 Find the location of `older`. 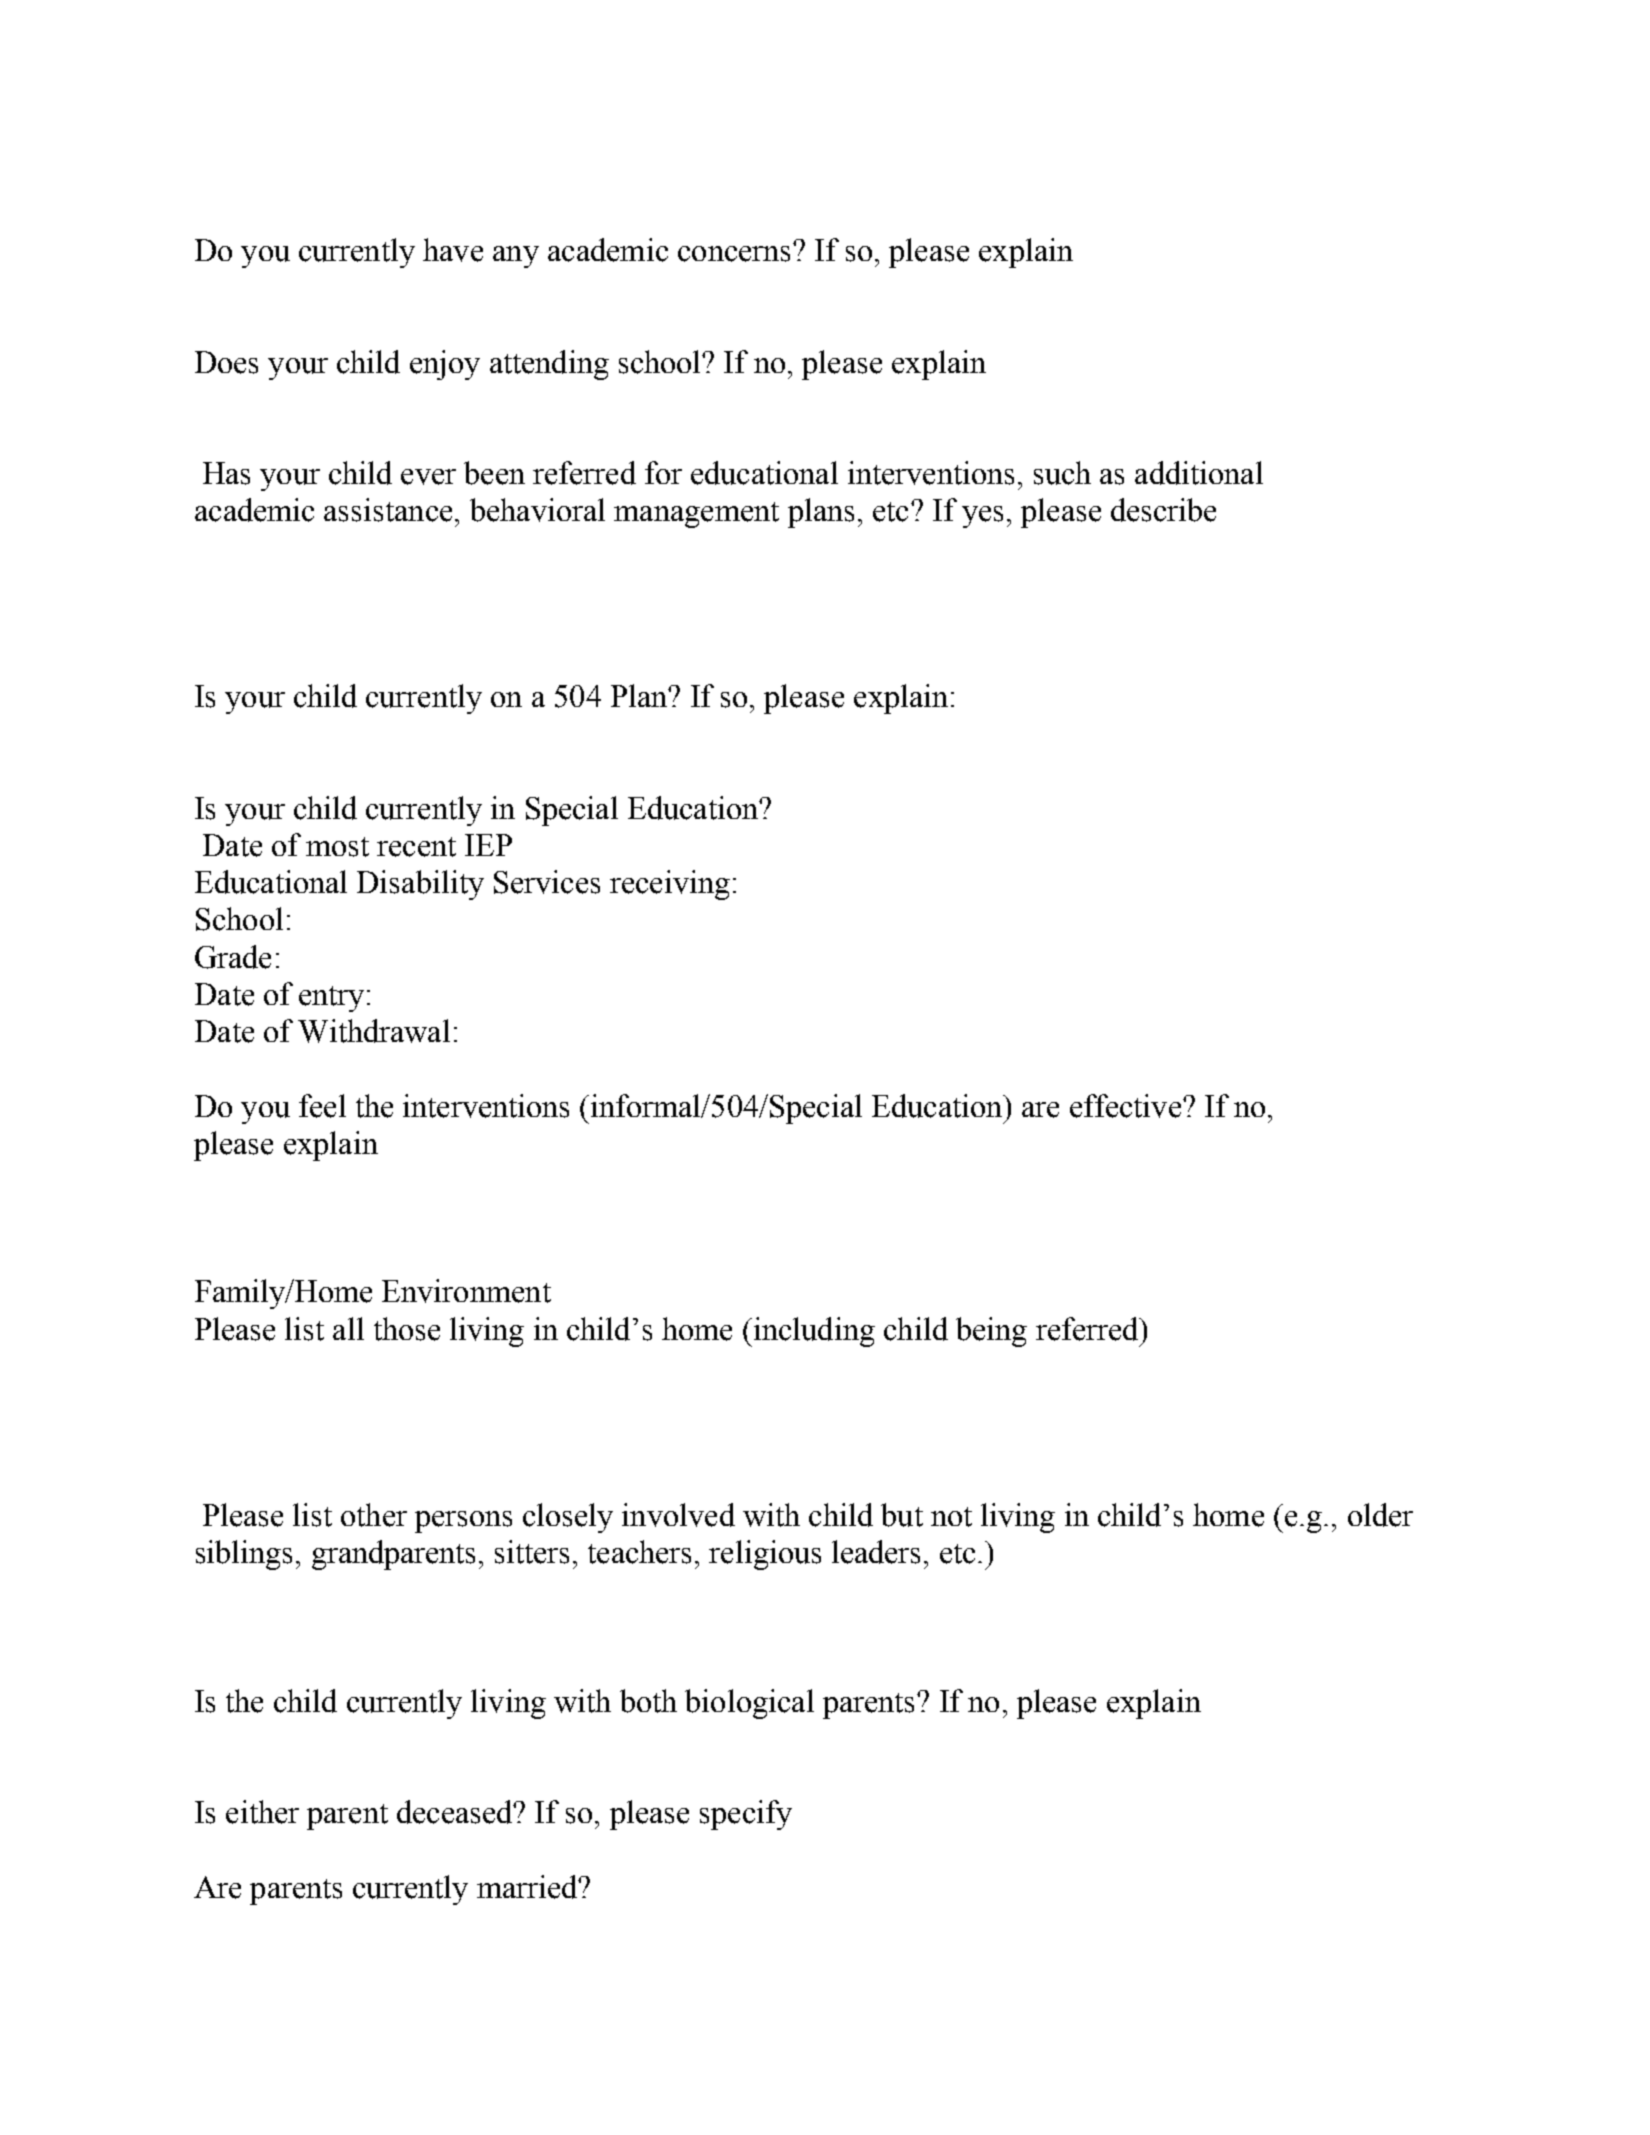

older is located at coordinates (1380, 1515).
